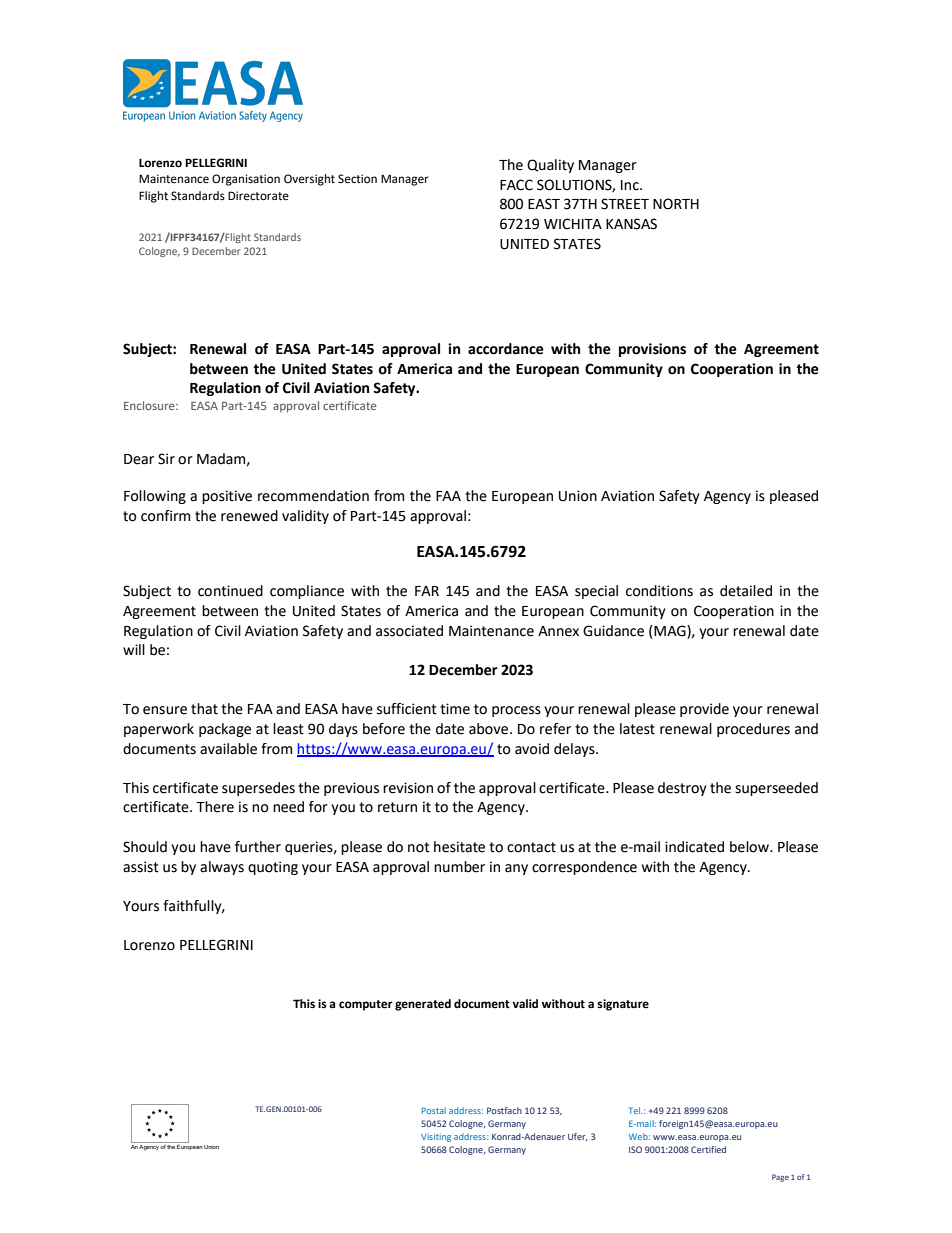 Image resolution: width=952 pixels, height=1233 pixels. What do you see at coordinates (516, 185) in the document?
I see `FACC` at bounding box center [516, 185].
